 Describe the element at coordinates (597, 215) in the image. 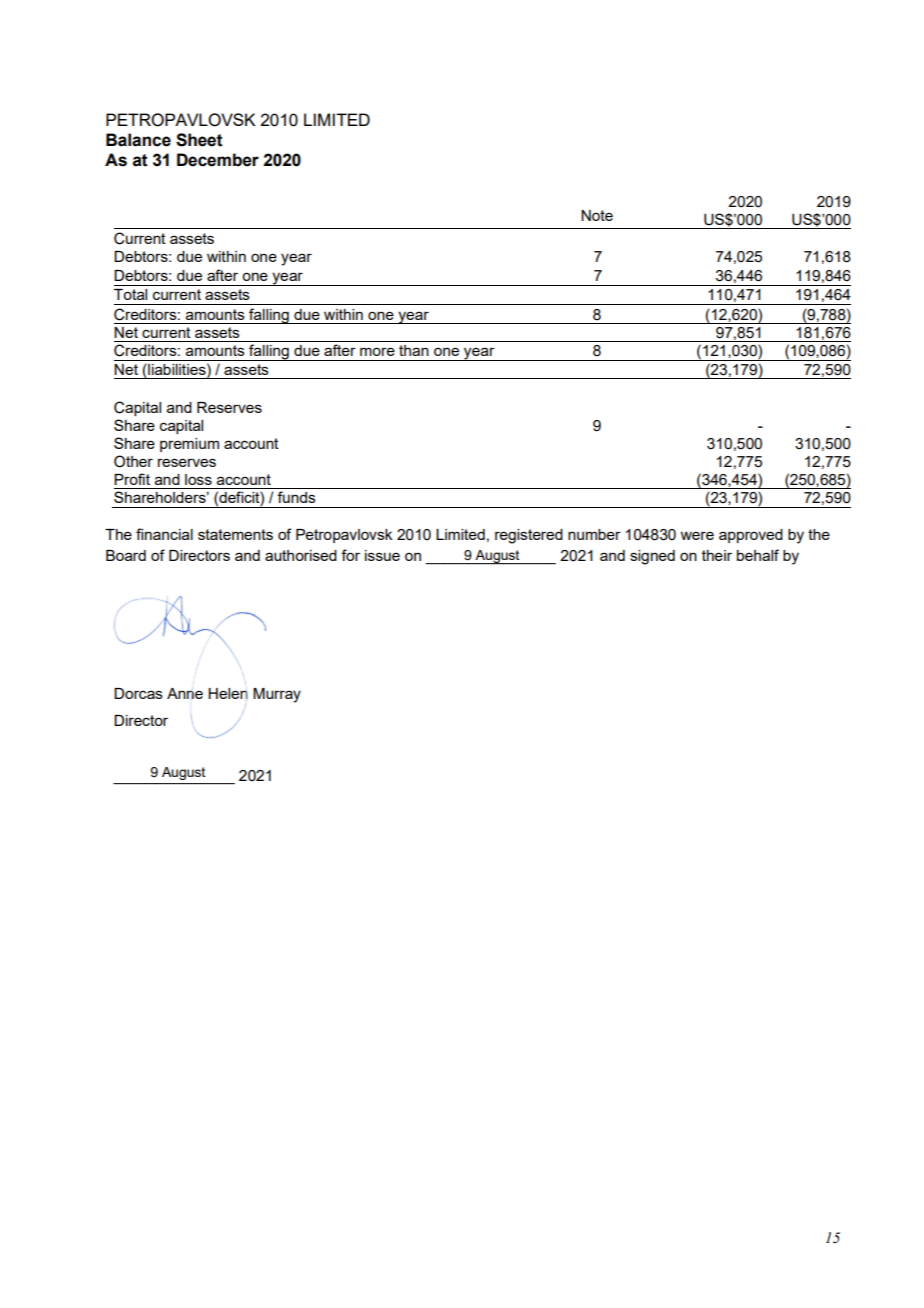

I see `Note` at that location.
